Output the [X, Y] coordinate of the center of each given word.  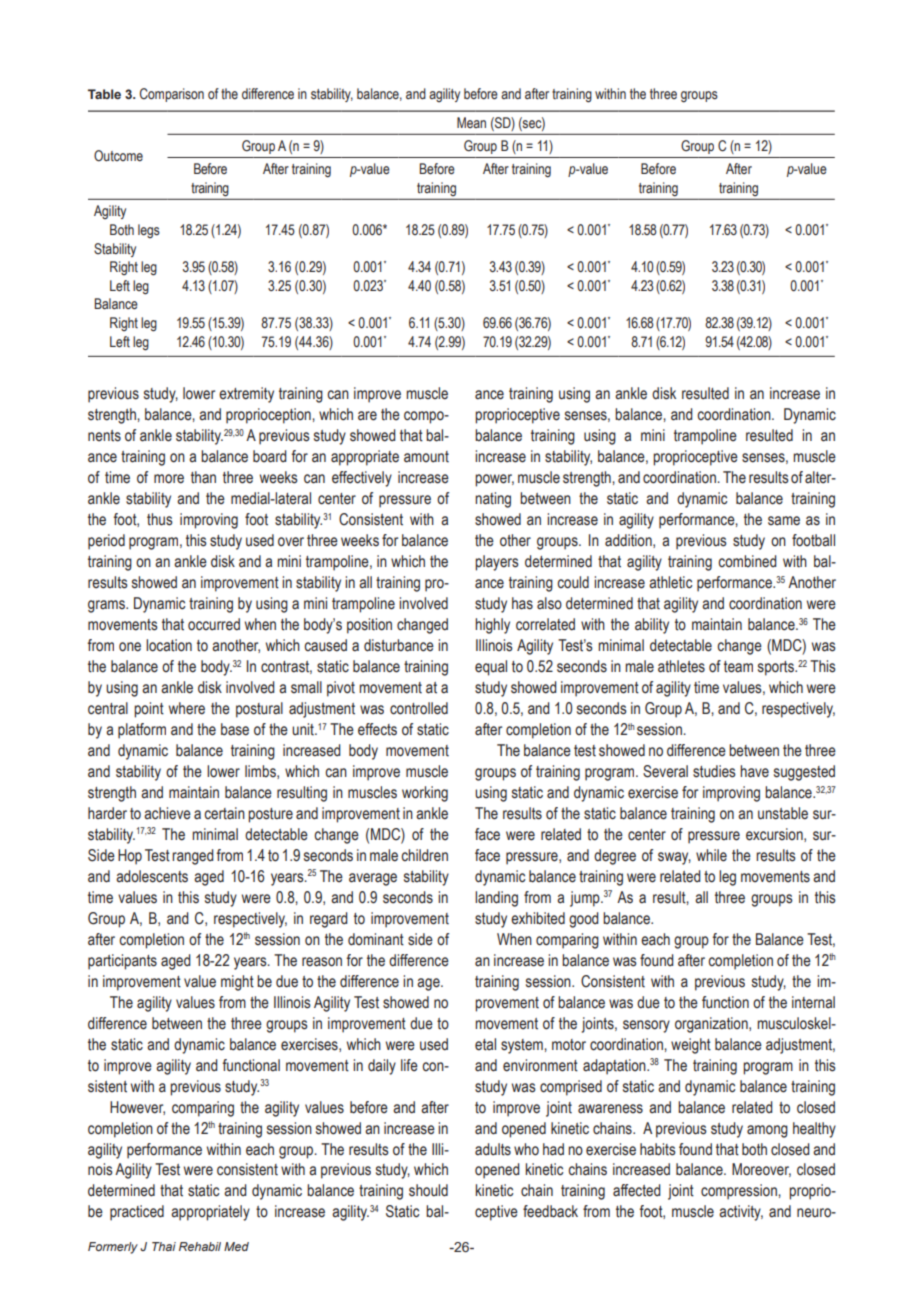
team [738, 667]
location [169, 645]
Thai [164, 1246]
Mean [471, 122]
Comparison [172, 95]
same [784, 521]
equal [491, 668]
